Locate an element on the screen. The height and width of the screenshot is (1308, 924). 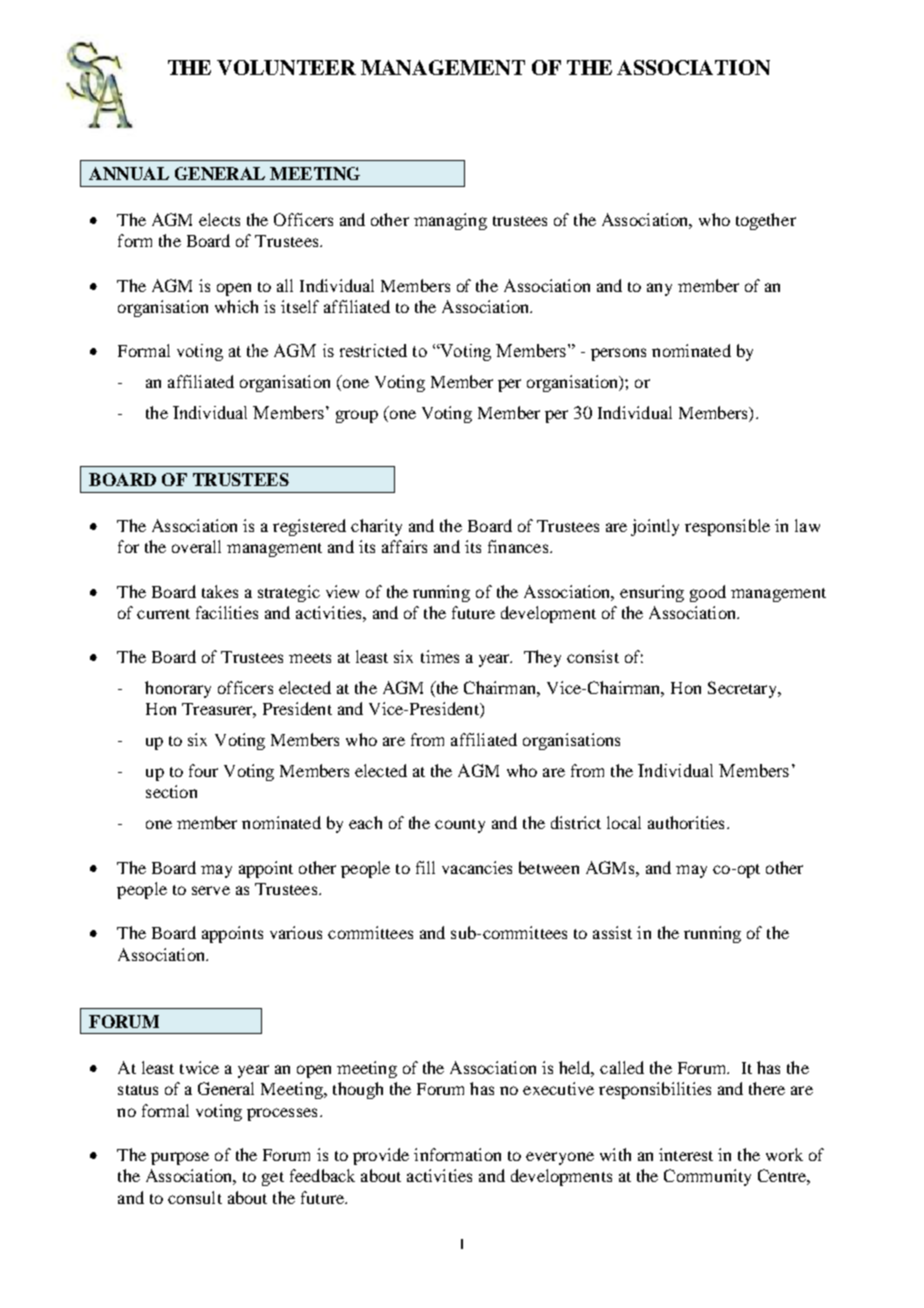
which is located at coordinates (236, 306).
